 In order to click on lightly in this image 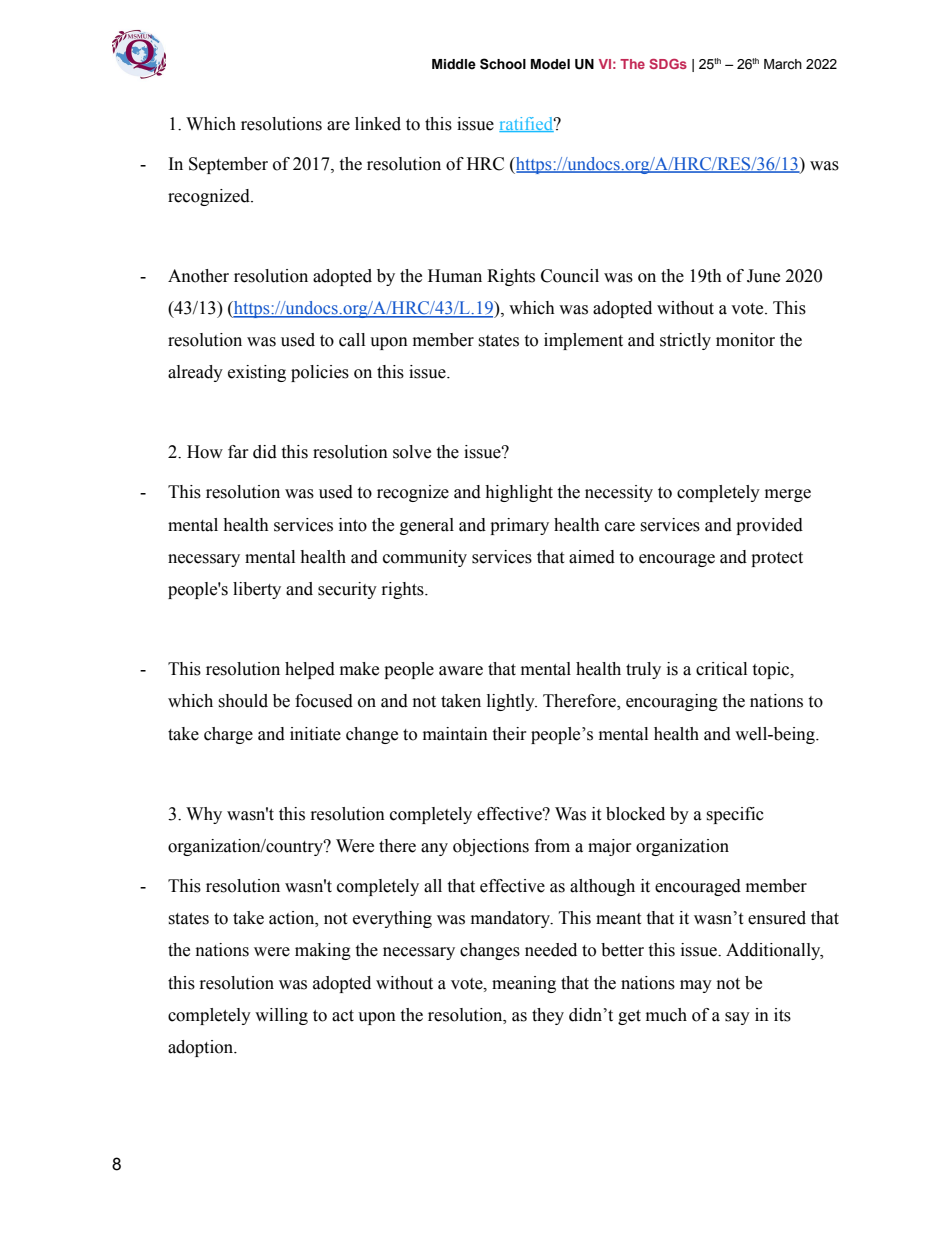, I will do `click(512, 702)`.
